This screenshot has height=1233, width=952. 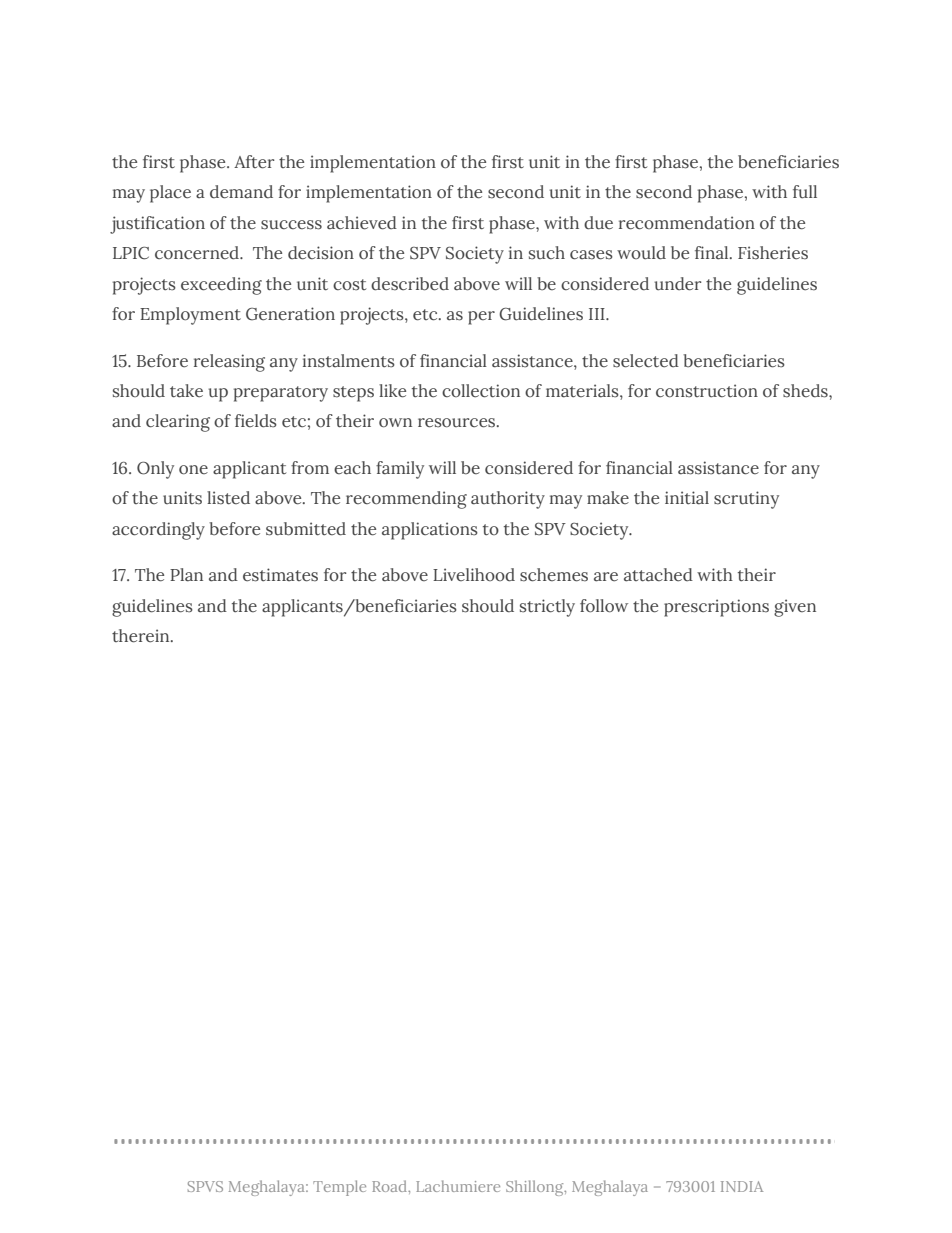 I want to click on demand, so click(x=241, y=192).
